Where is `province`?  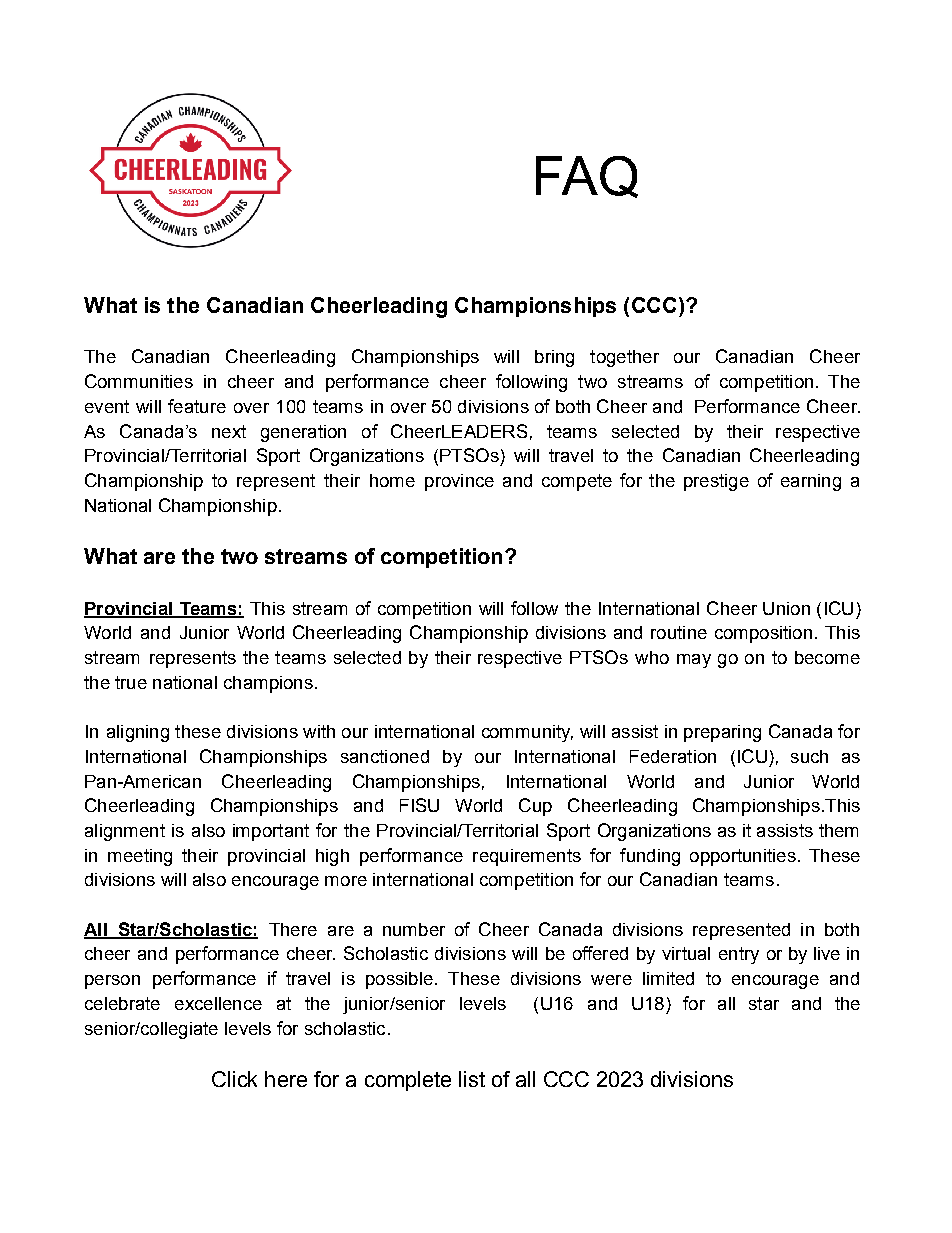 province is located at coordinates (459, 482).
